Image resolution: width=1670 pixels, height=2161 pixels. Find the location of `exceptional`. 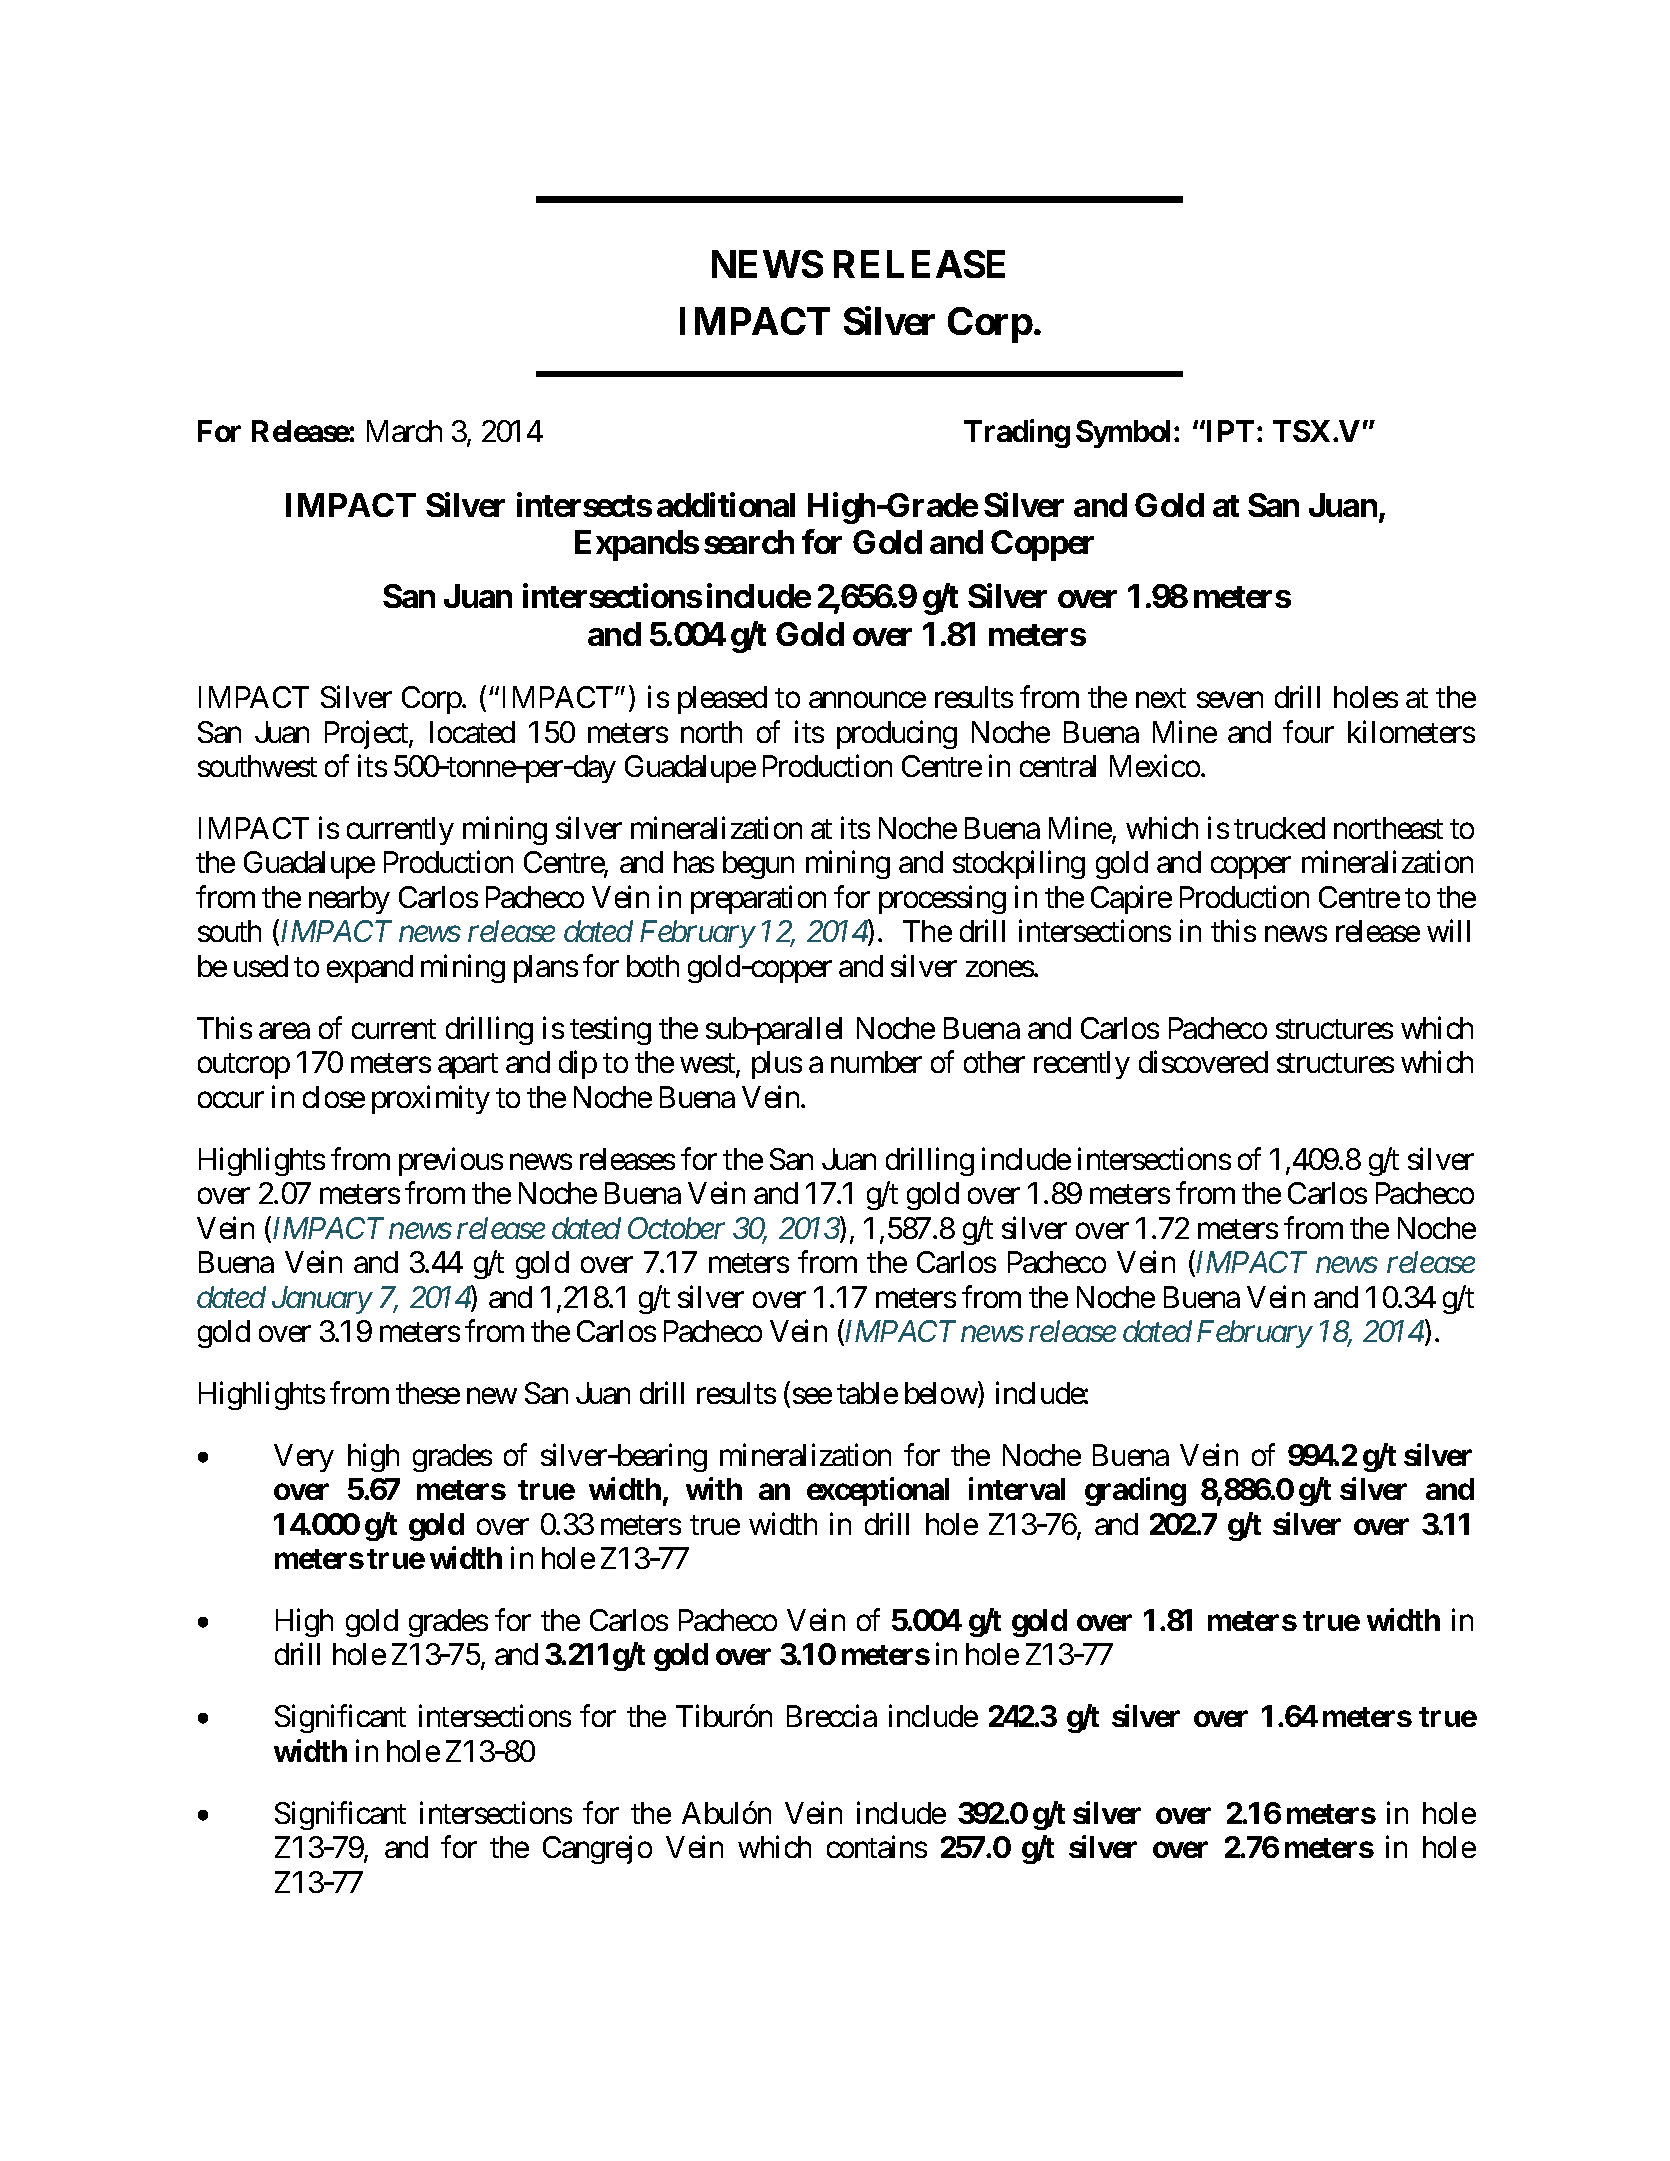

exceptional is located at coordinates (878, 1492).
